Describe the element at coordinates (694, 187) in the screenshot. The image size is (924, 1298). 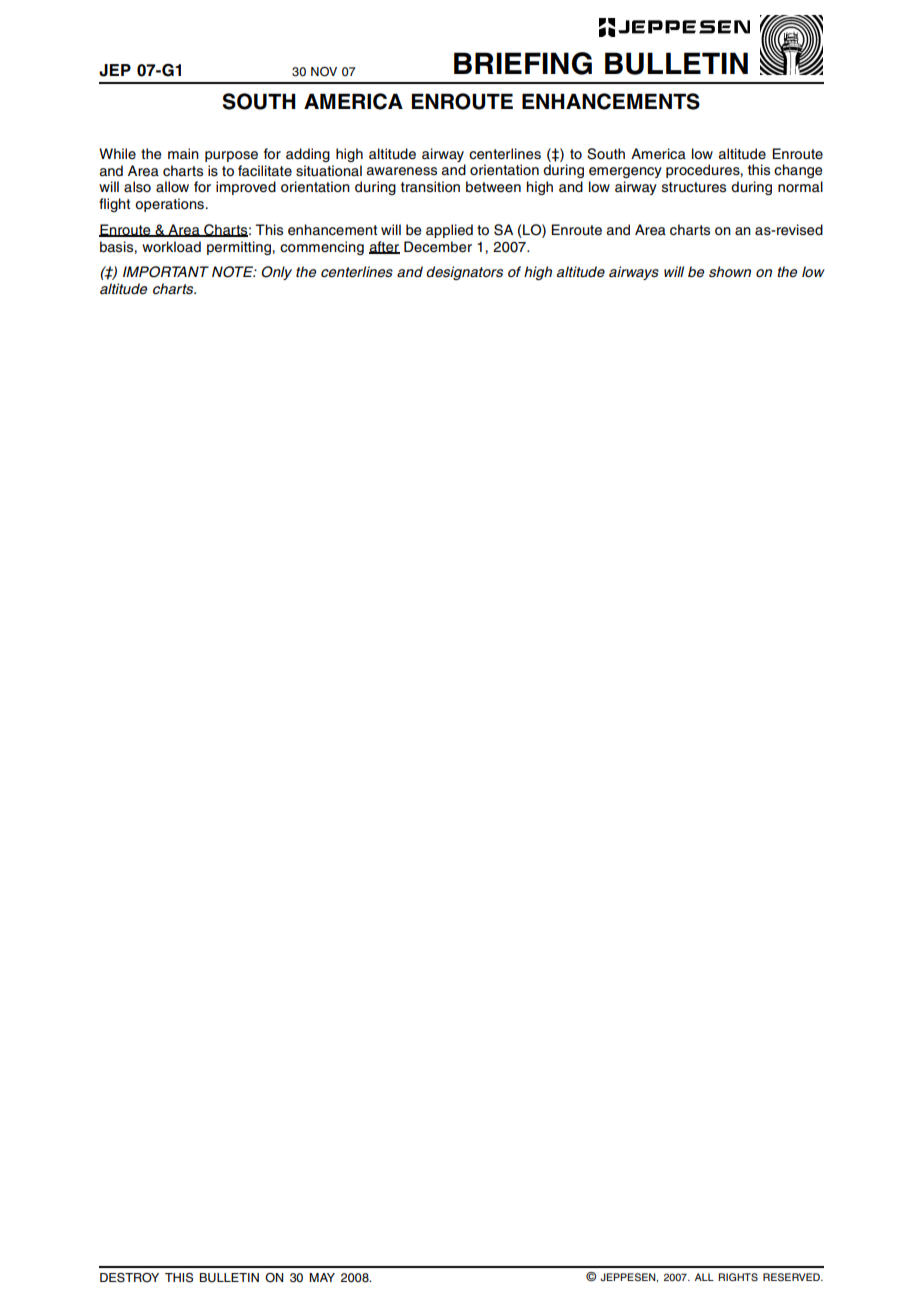
I see `structures` at that location.
